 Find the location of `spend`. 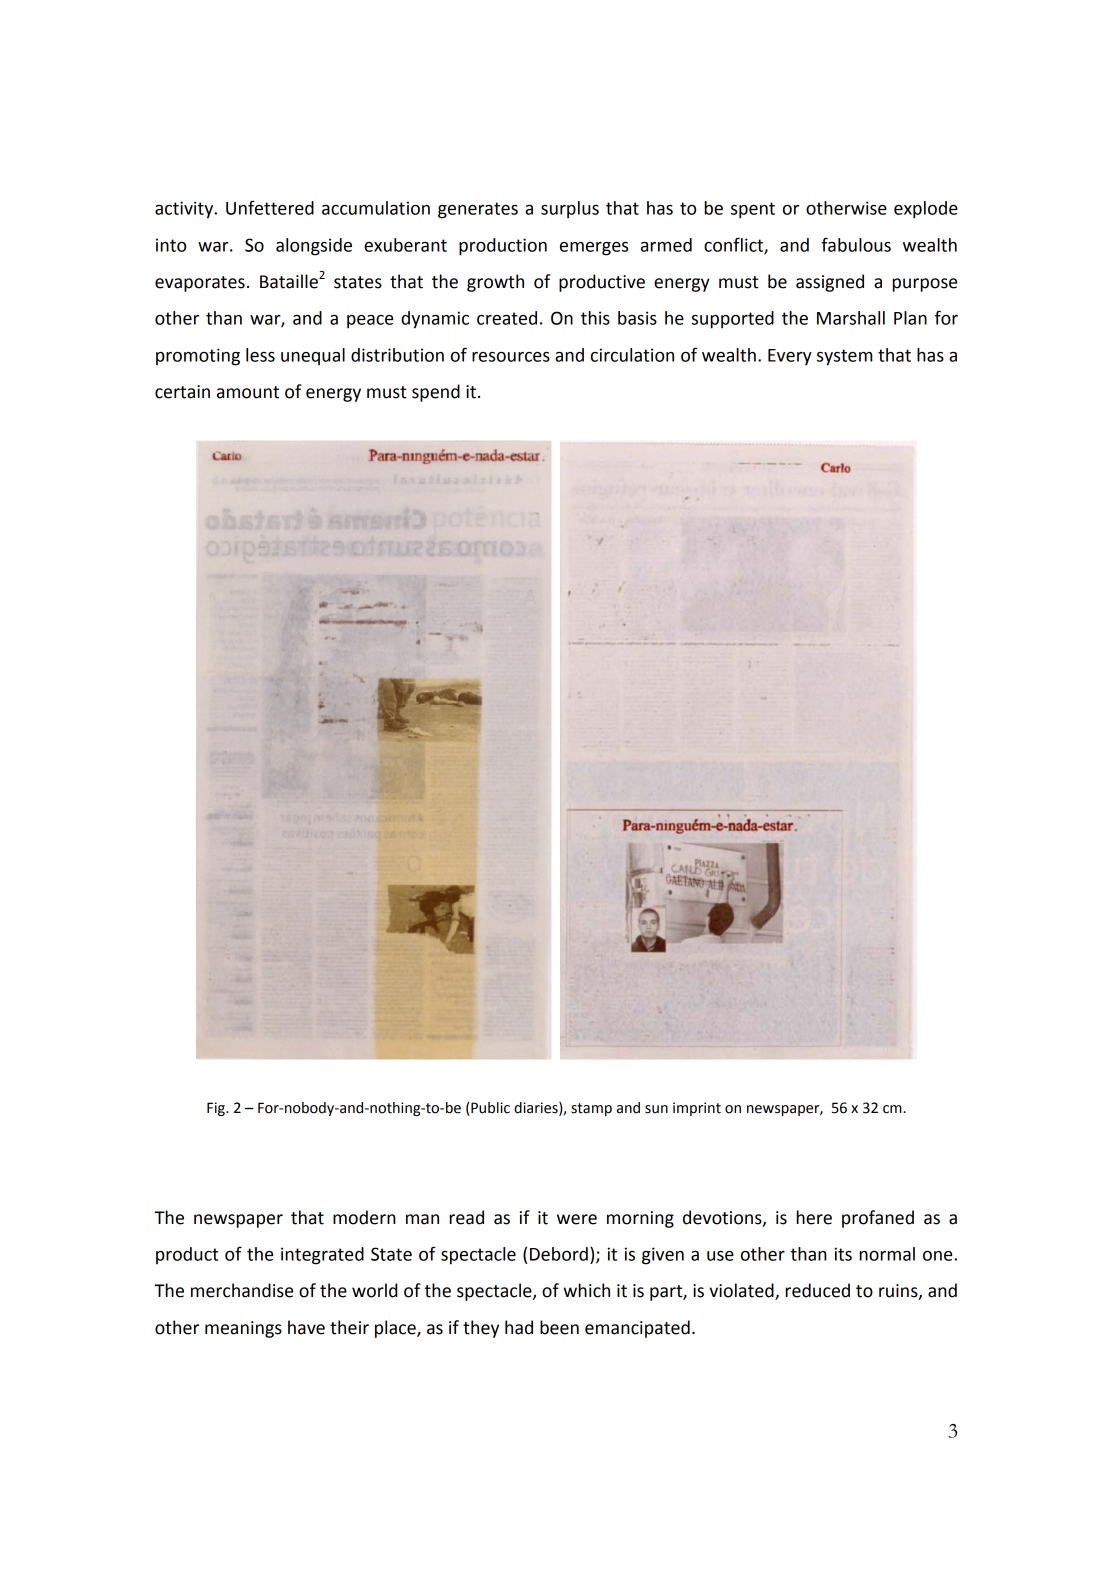

spend is located at coordinates (436, 393).
